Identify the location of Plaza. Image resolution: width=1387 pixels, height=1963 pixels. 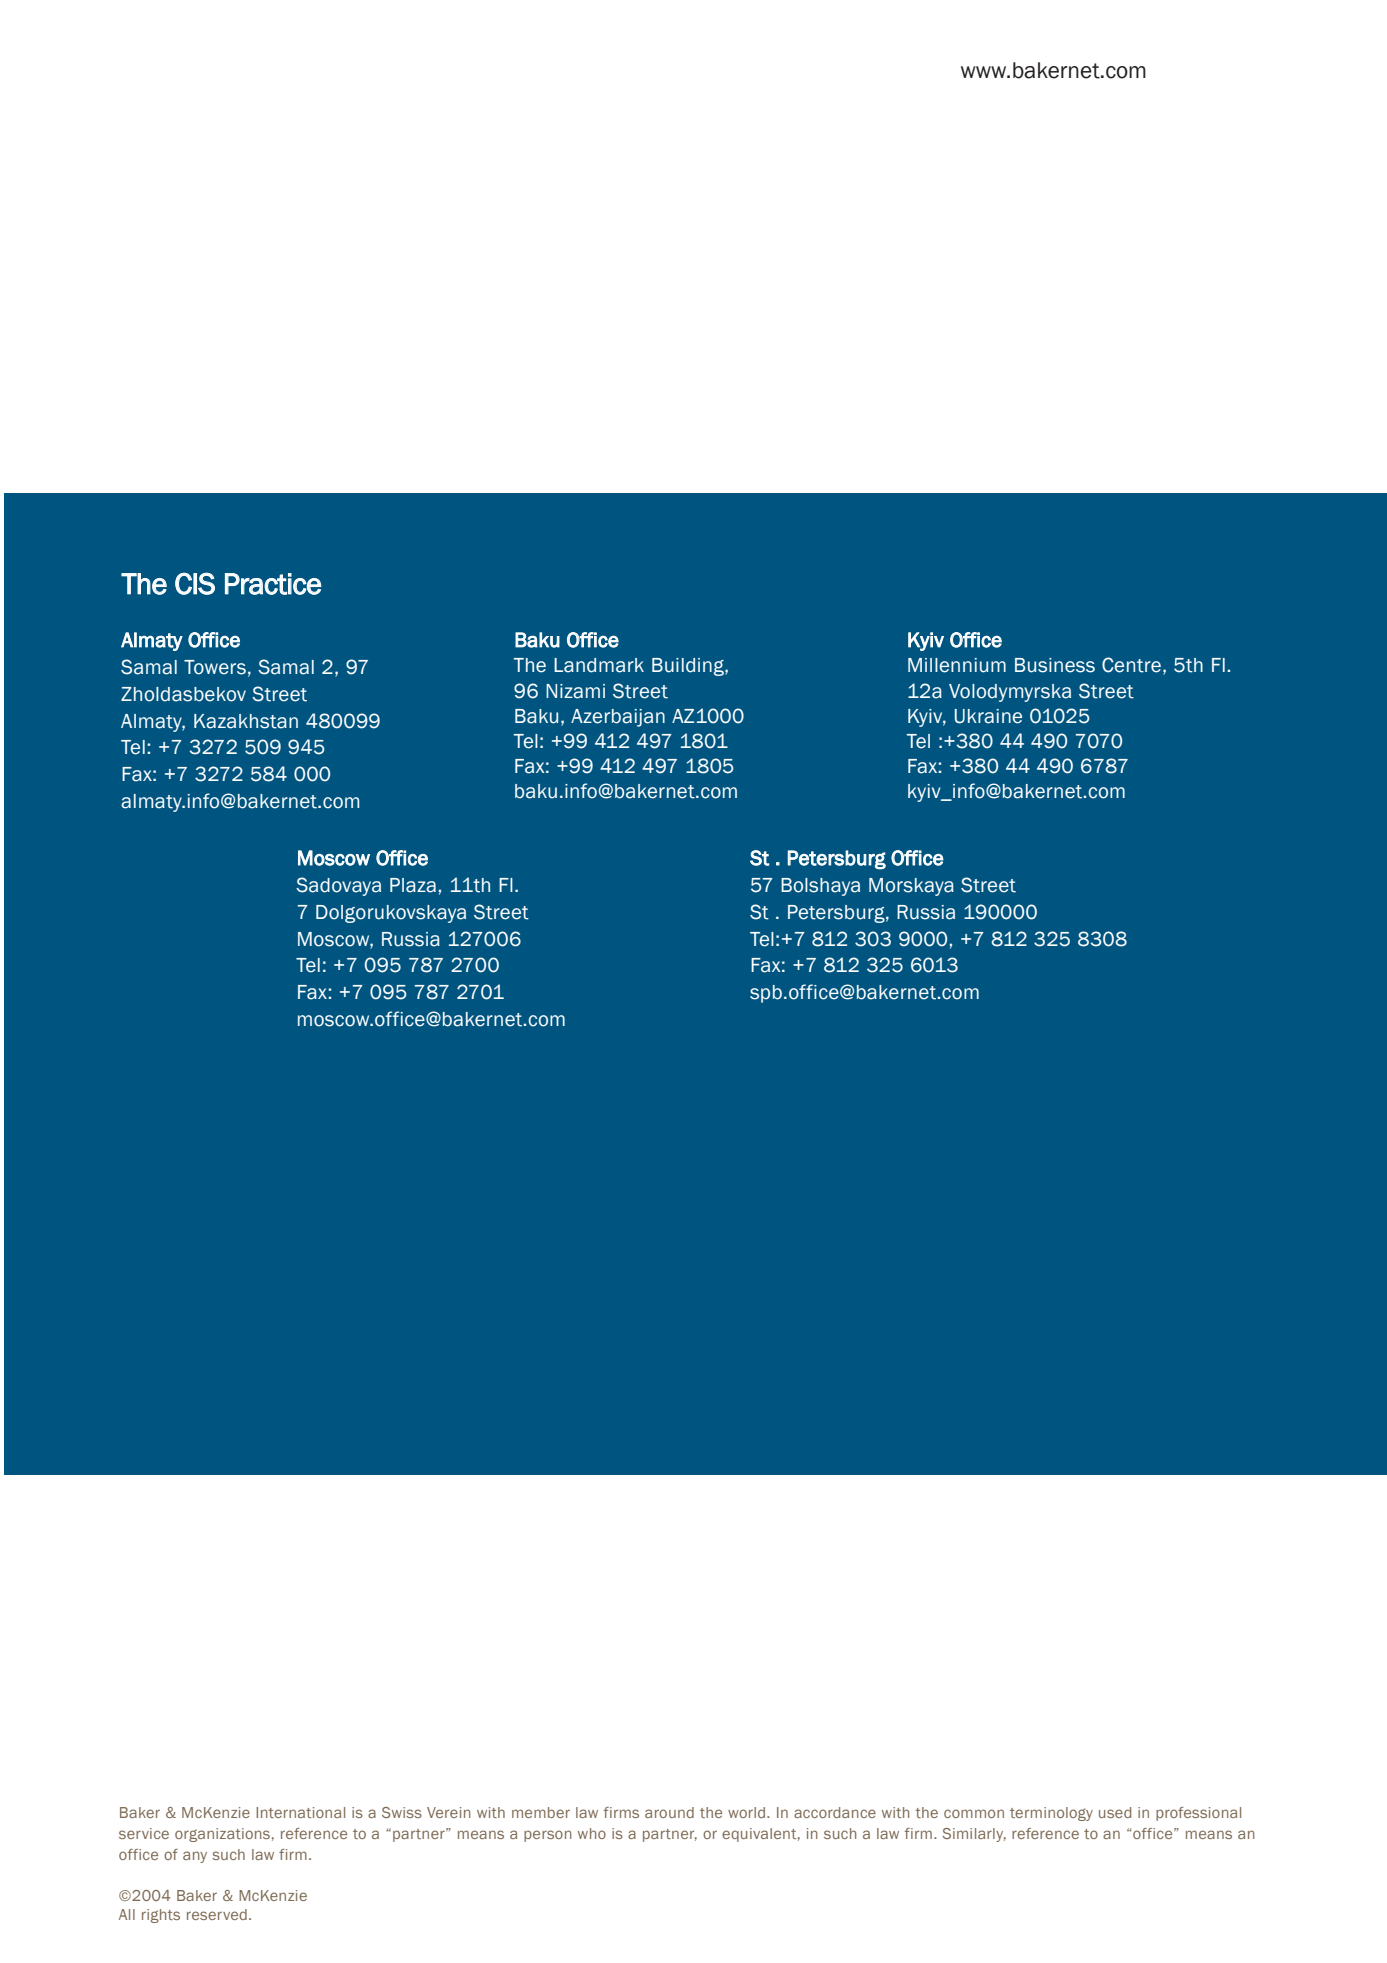
(413, 885).
